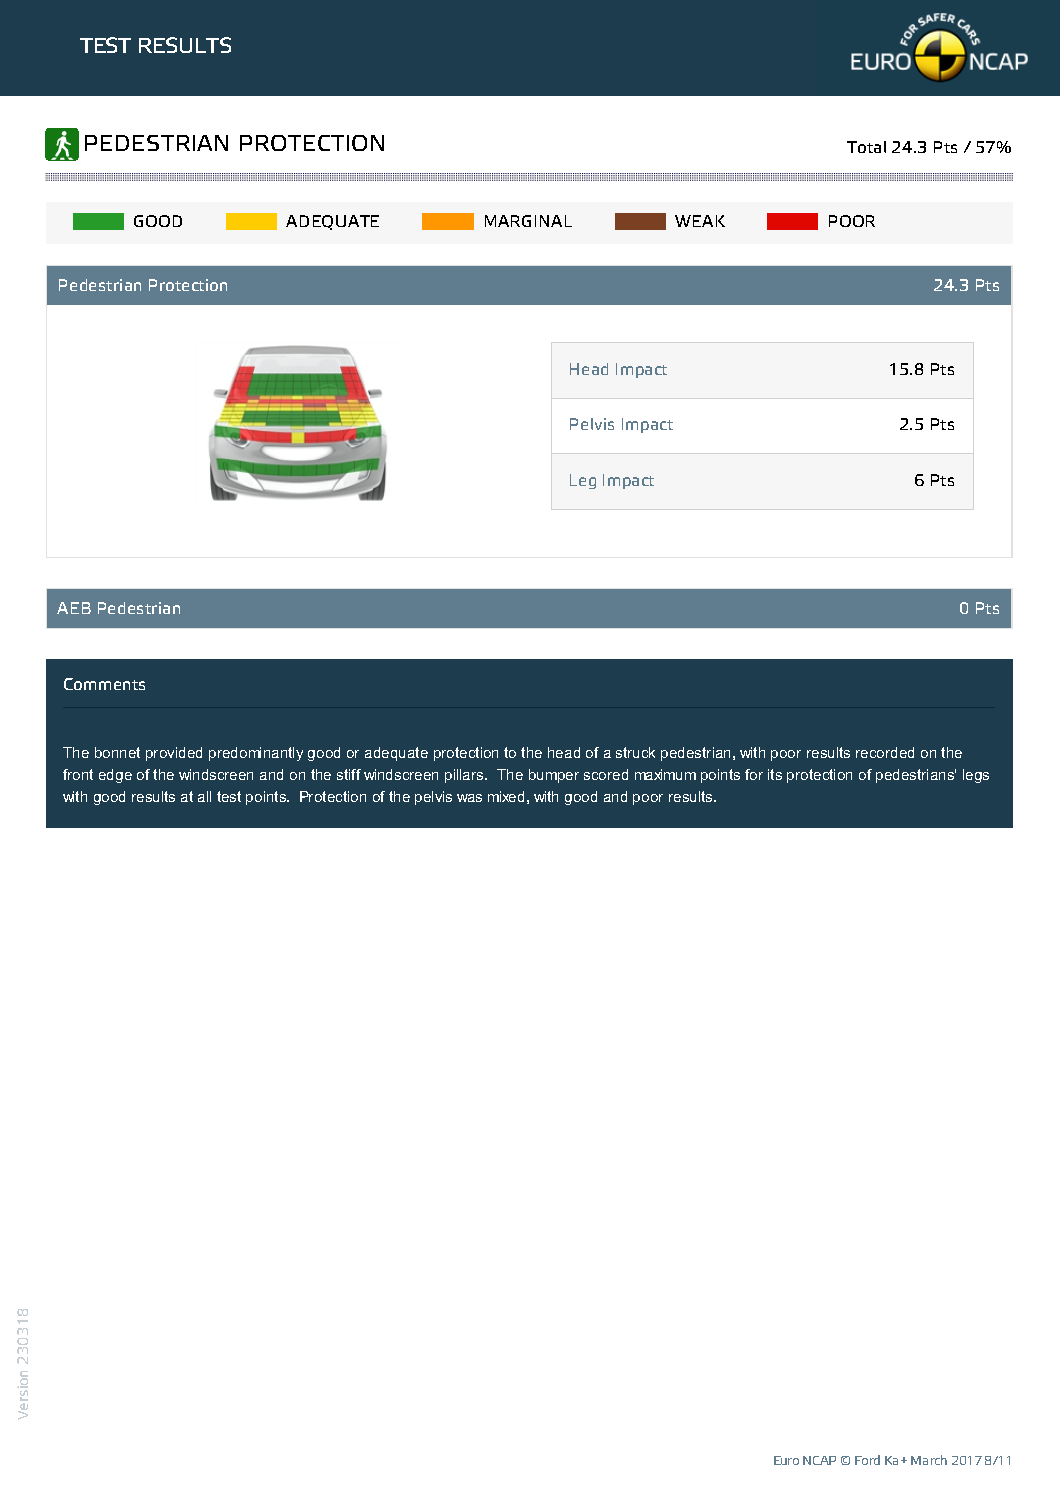 This page has width=1060, height=1500. I want to click on mixed, so click(506, 796).
